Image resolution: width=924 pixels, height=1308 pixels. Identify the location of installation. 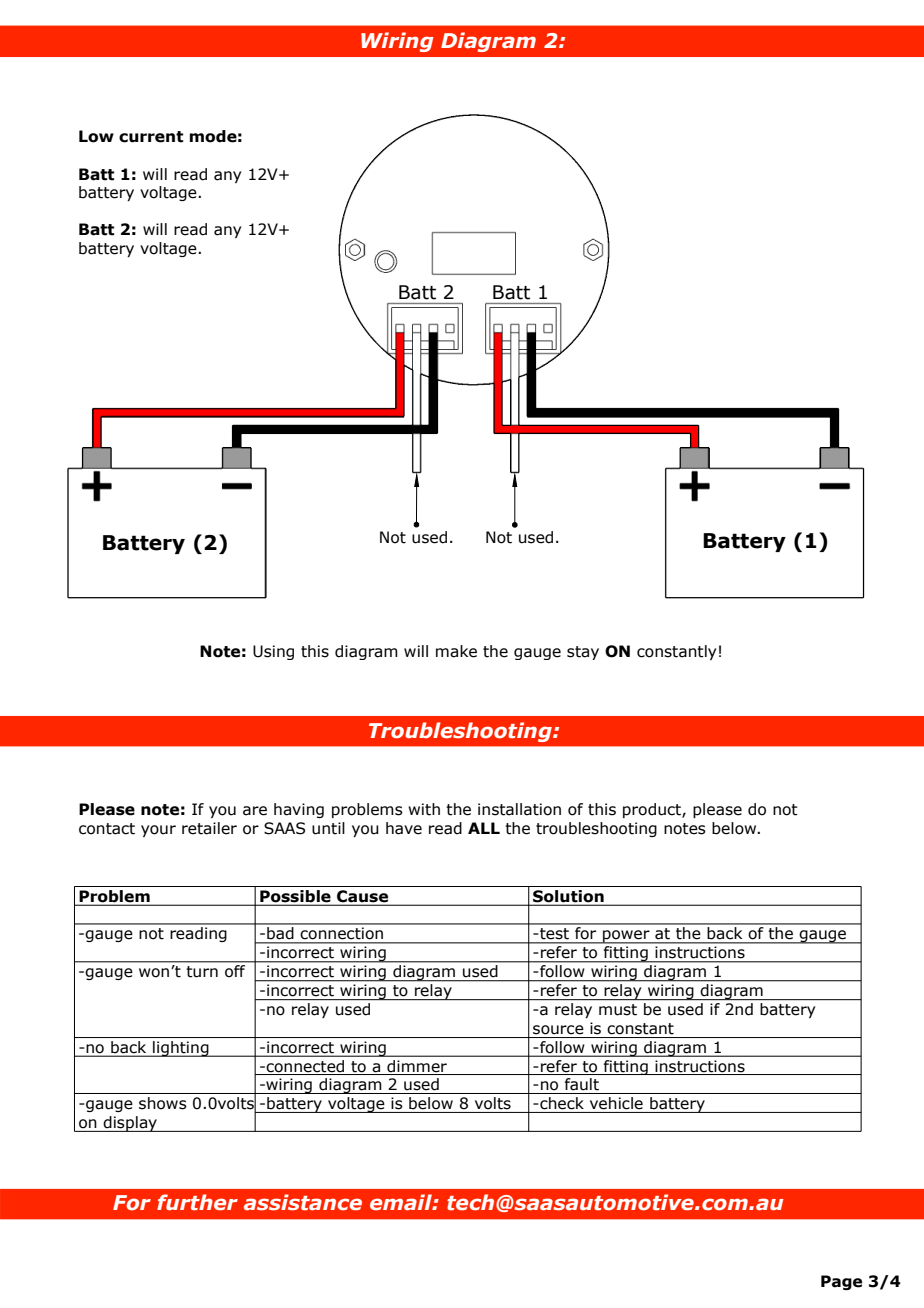
(519, 809).
